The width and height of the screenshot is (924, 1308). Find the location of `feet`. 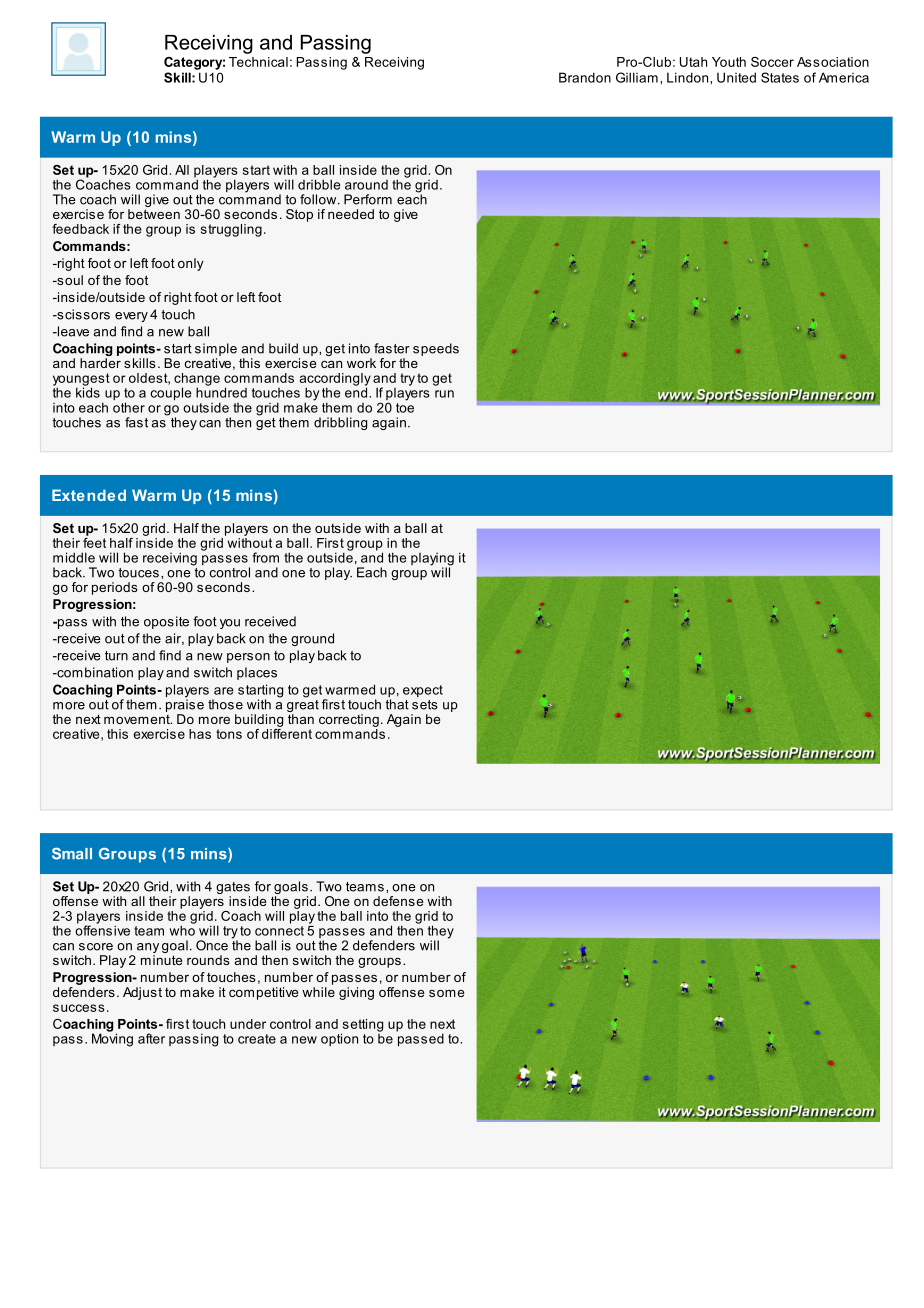

feet is located at coordinates (94, 541).
